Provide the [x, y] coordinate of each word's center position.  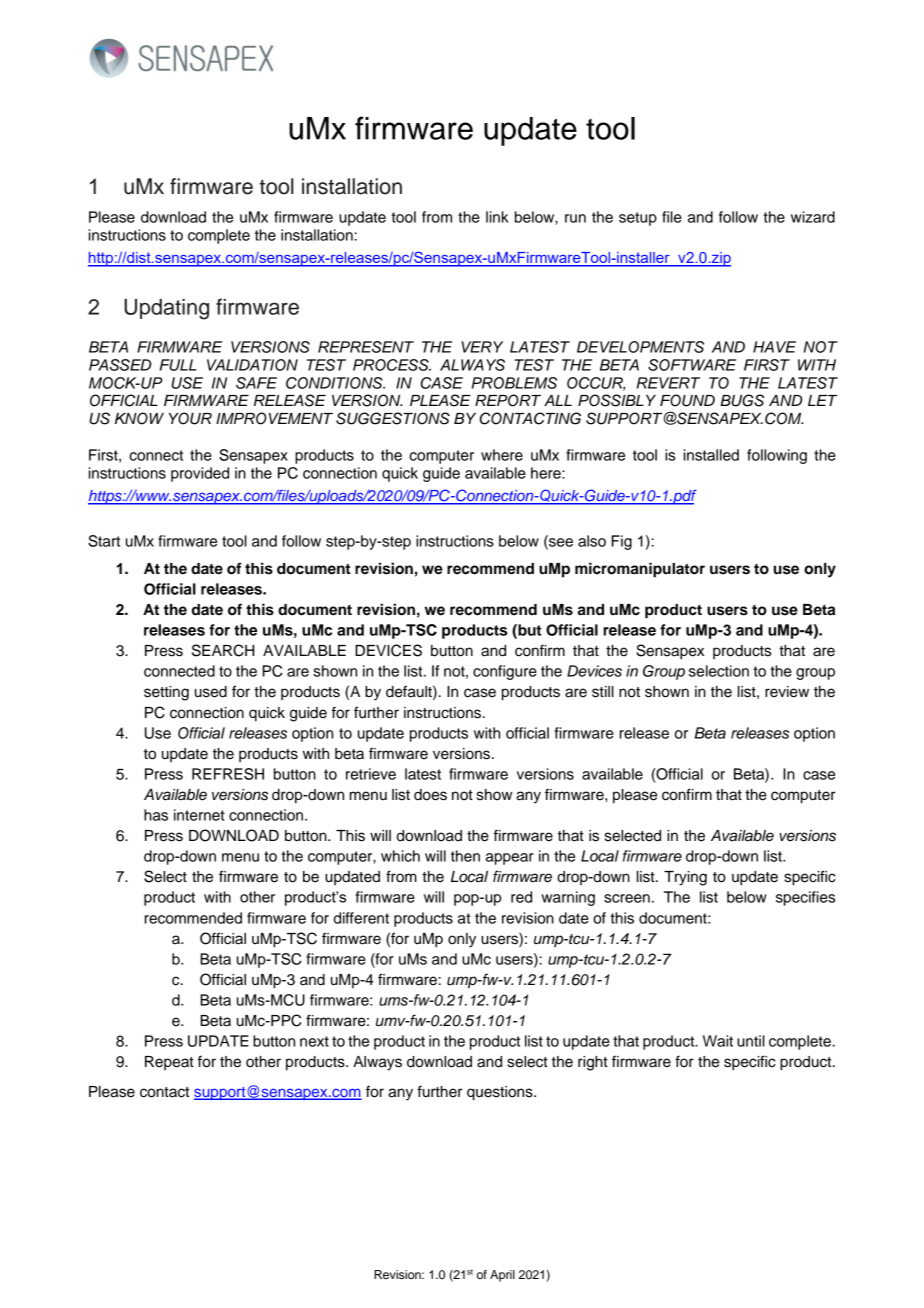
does [430, 795]
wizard [813, 217]
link [497, 217]
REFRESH [228, 774]
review [787, 692]
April [502, 1276]
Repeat [169, 1063]
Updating [166, 309]
